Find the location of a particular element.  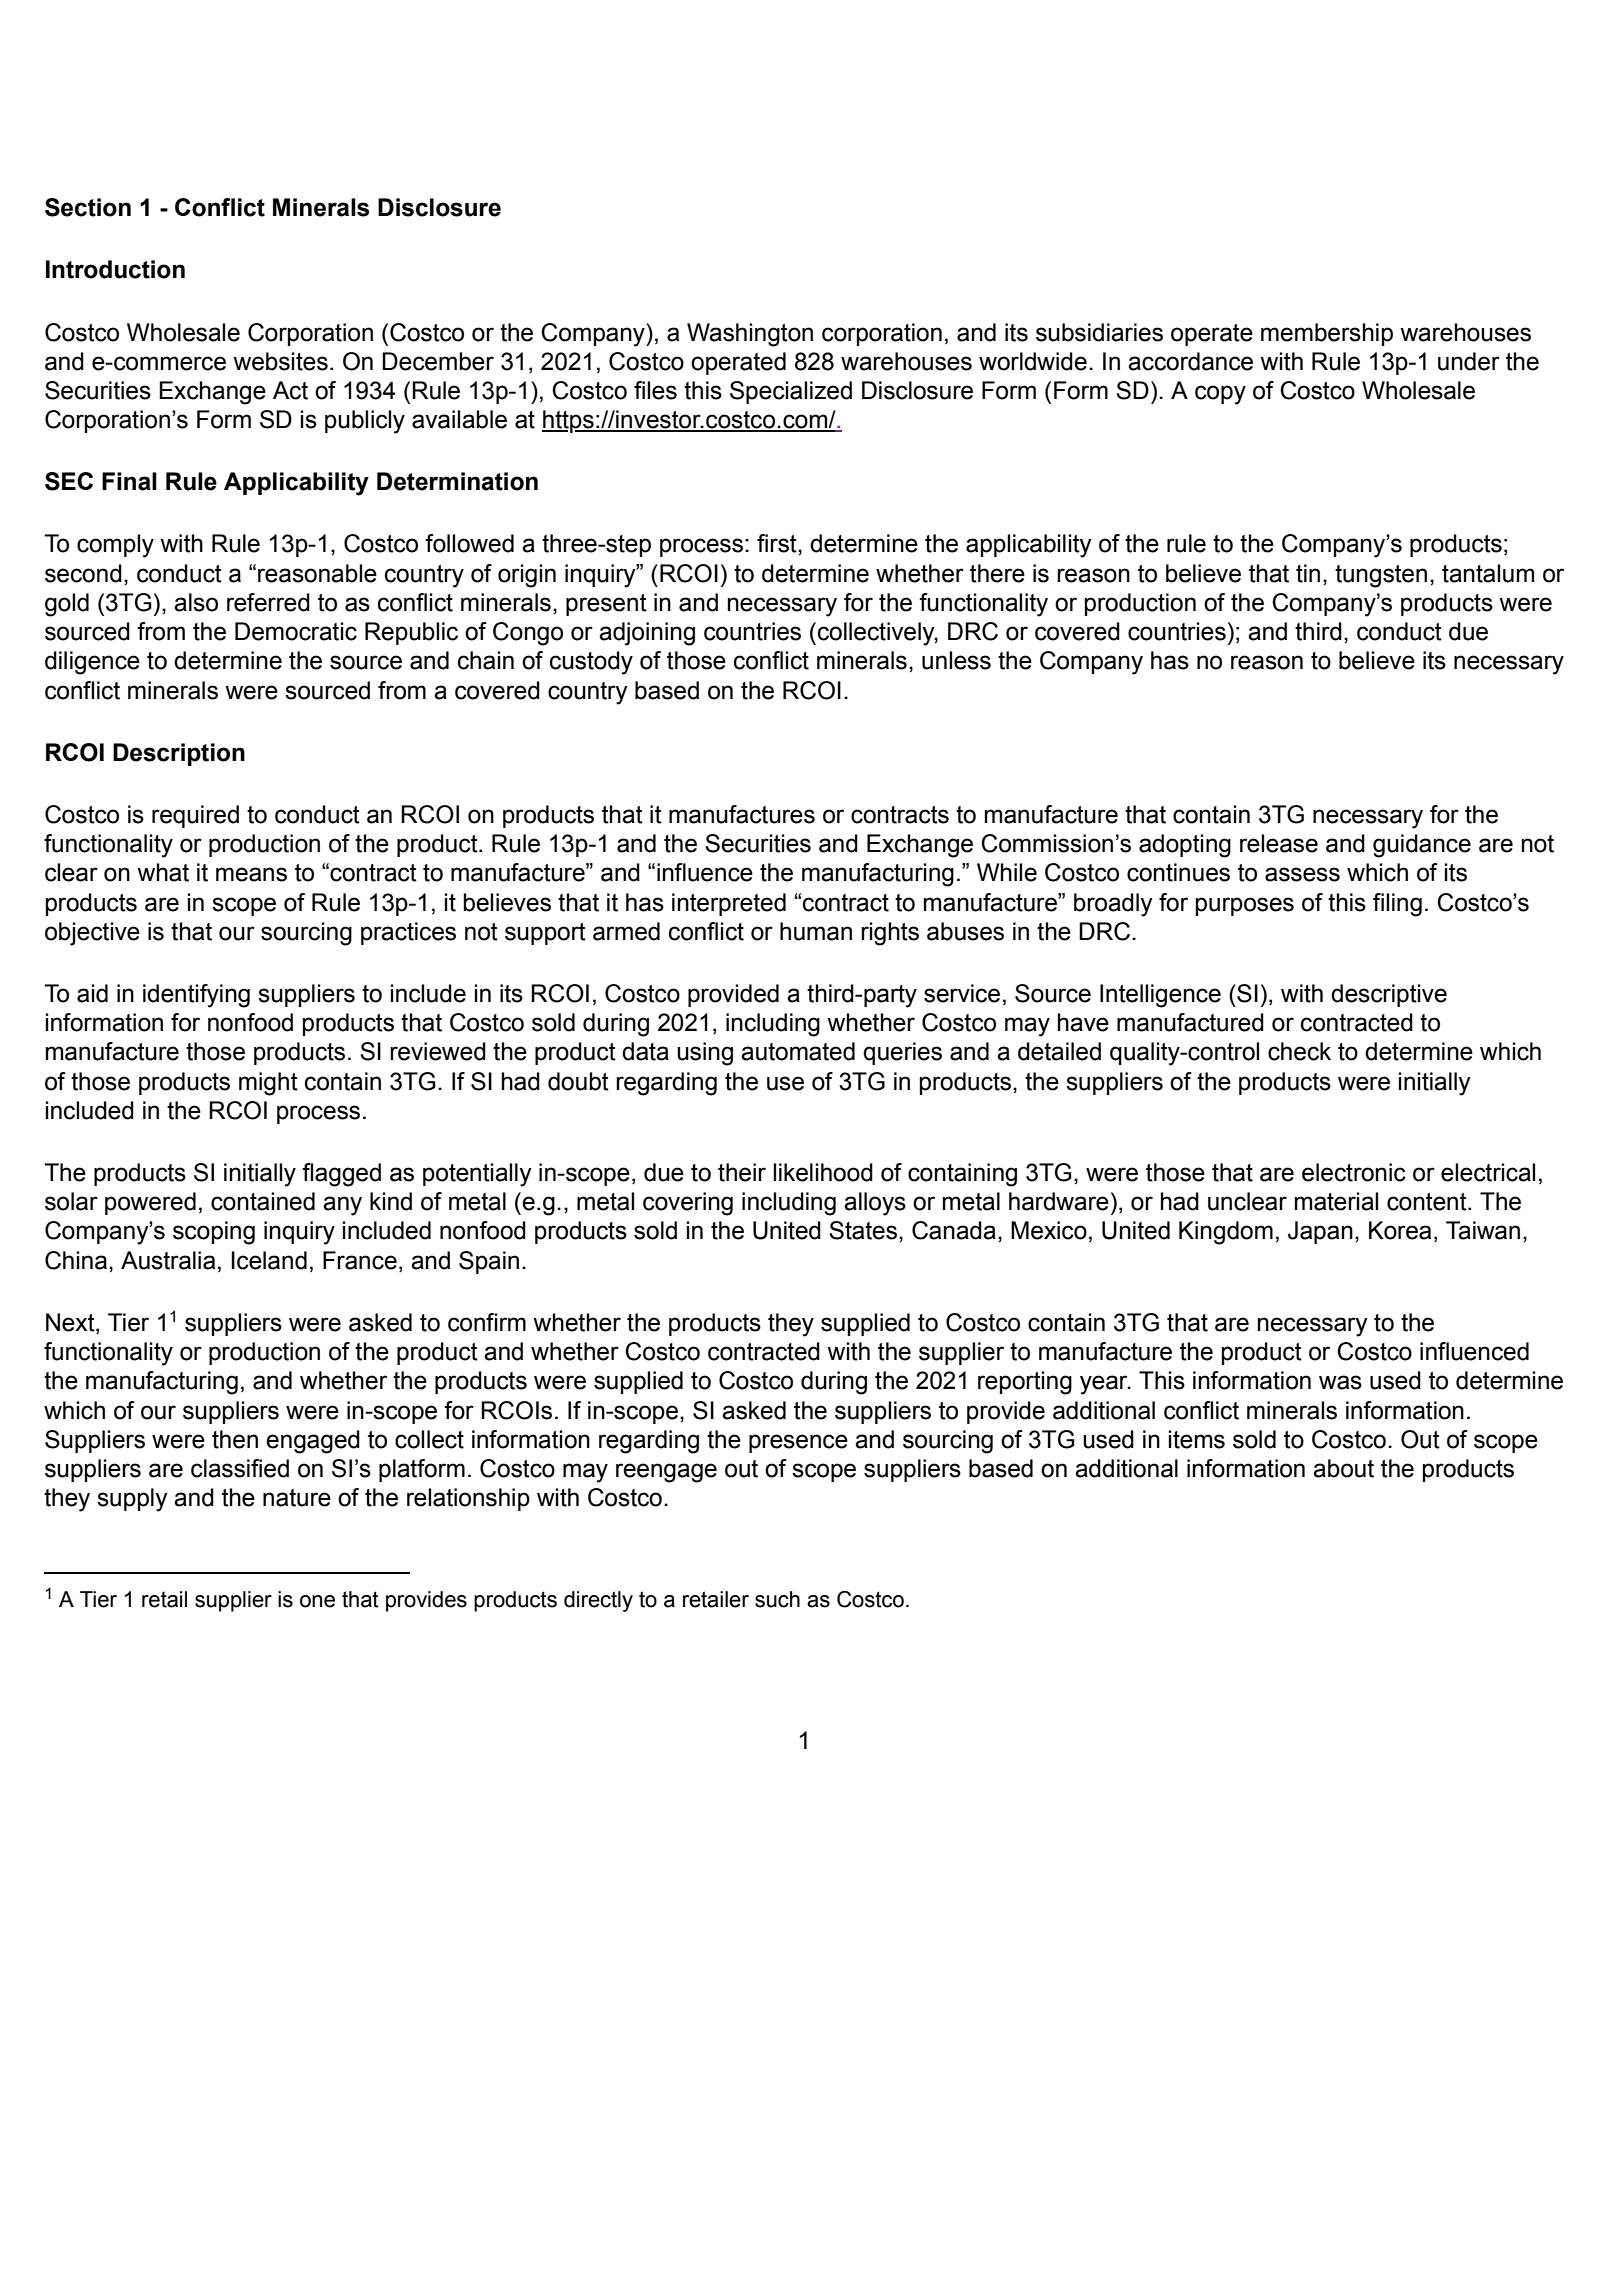

electronic is located at coordinates (1354, 1172).
